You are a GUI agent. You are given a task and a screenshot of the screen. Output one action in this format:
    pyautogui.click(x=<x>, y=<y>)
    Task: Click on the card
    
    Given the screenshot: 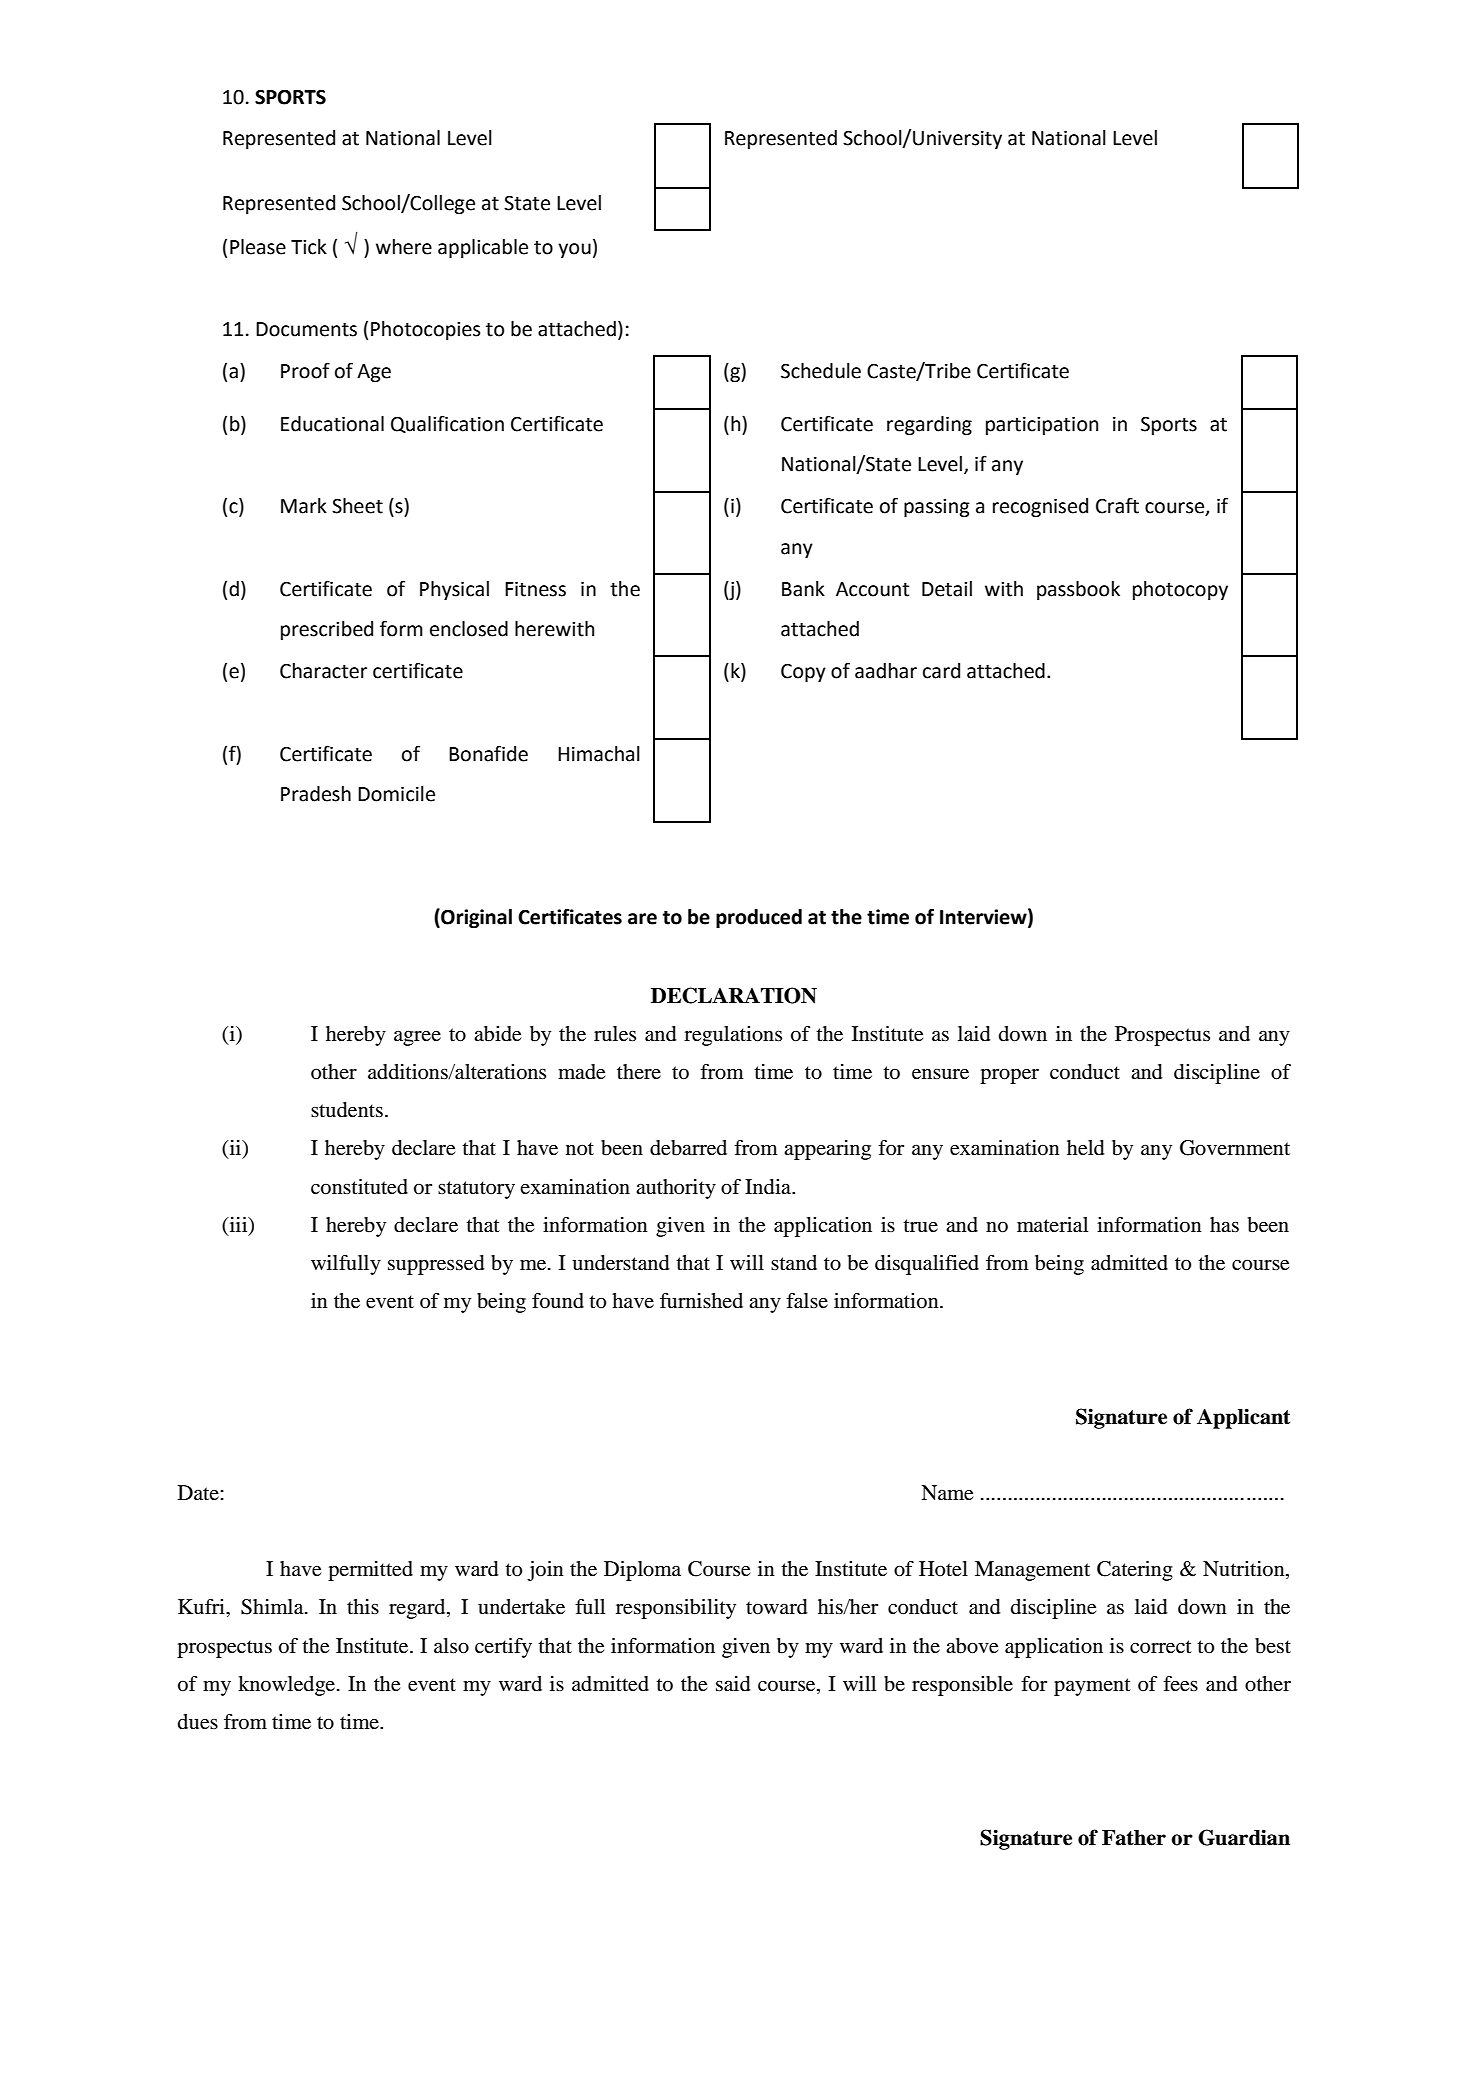 What is the action you would take?
    pyautogui.click(x=941, y=671)
